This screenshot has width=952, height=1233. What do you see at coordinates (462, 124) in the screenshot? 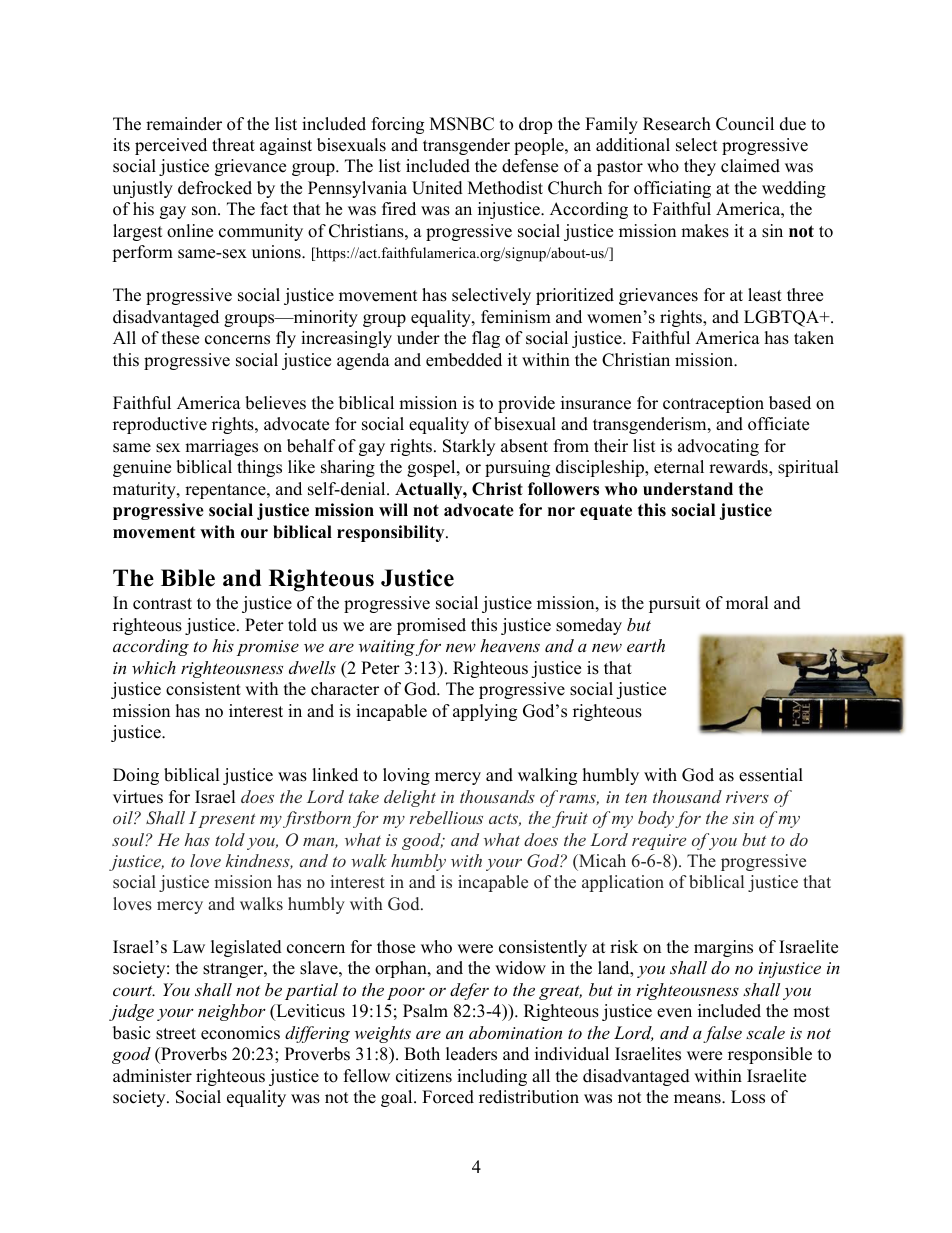
I see `MSNBC` at bounding box center [462, 124].
